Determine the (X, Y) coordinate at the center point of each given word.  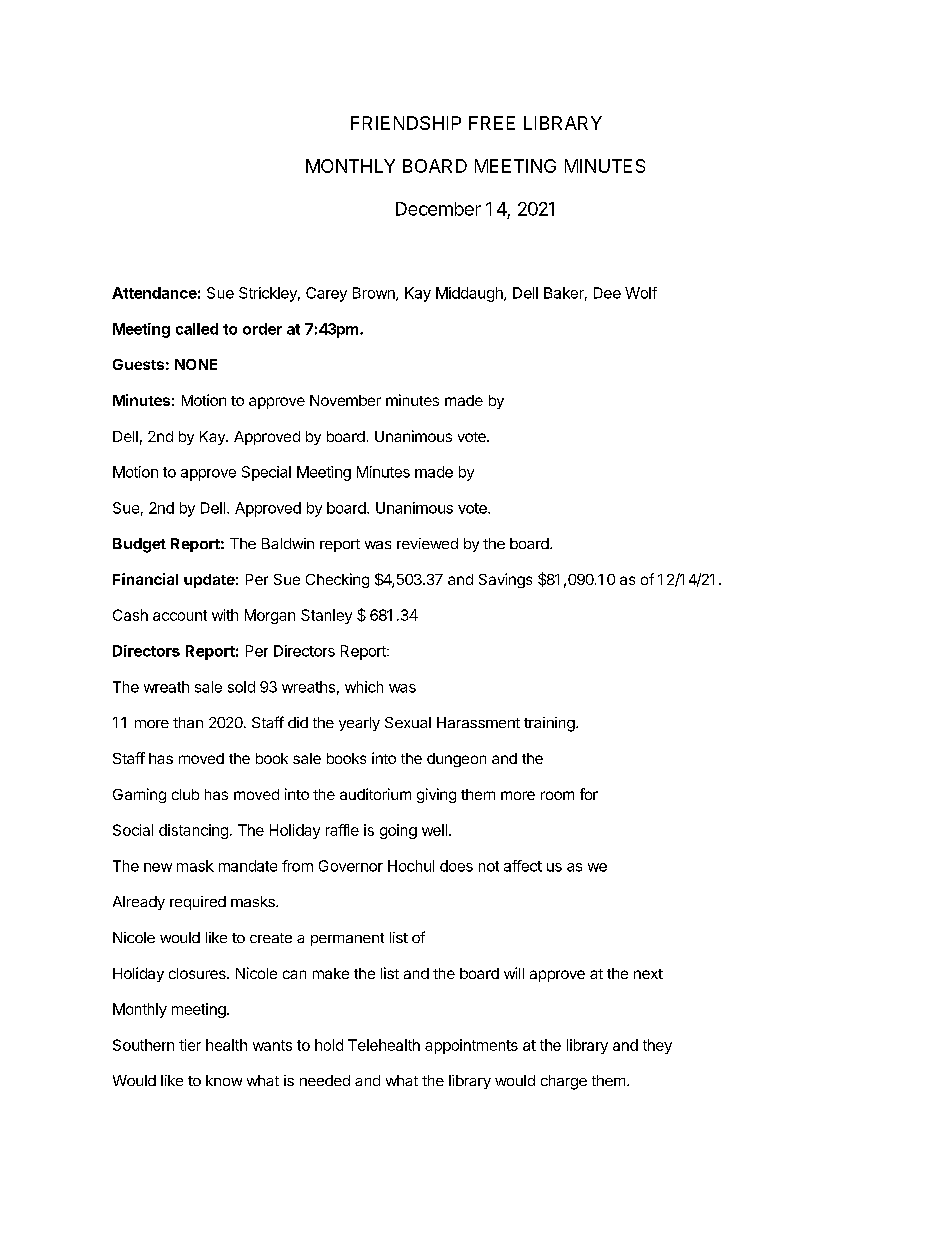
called (197, 329)
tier (190, 1045)
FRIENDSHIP (406, 123)
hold (329, 1045)
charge (564, 1082)
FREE (492, 123)
